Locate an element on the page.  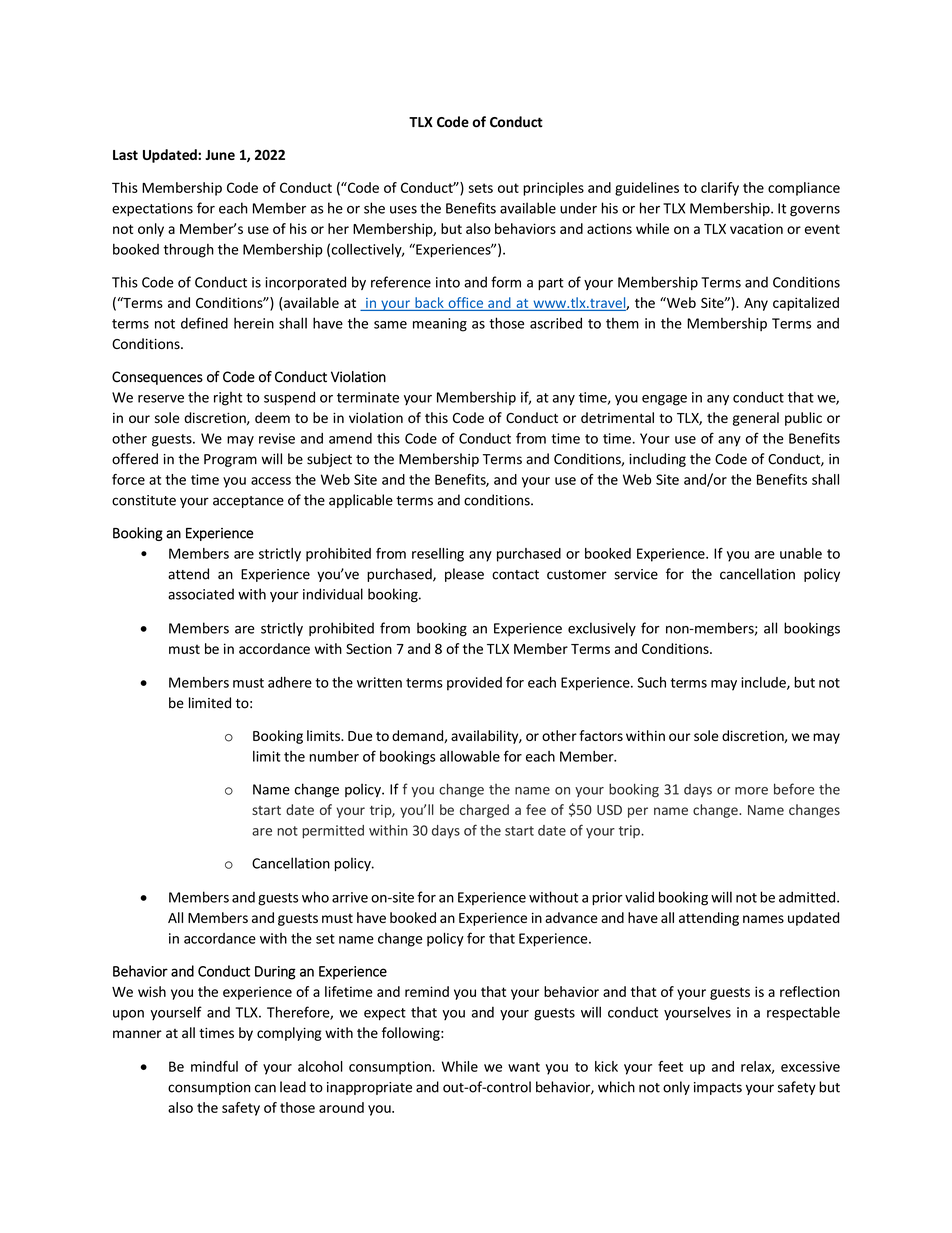
reselling is located at coordinates (438, 555).
